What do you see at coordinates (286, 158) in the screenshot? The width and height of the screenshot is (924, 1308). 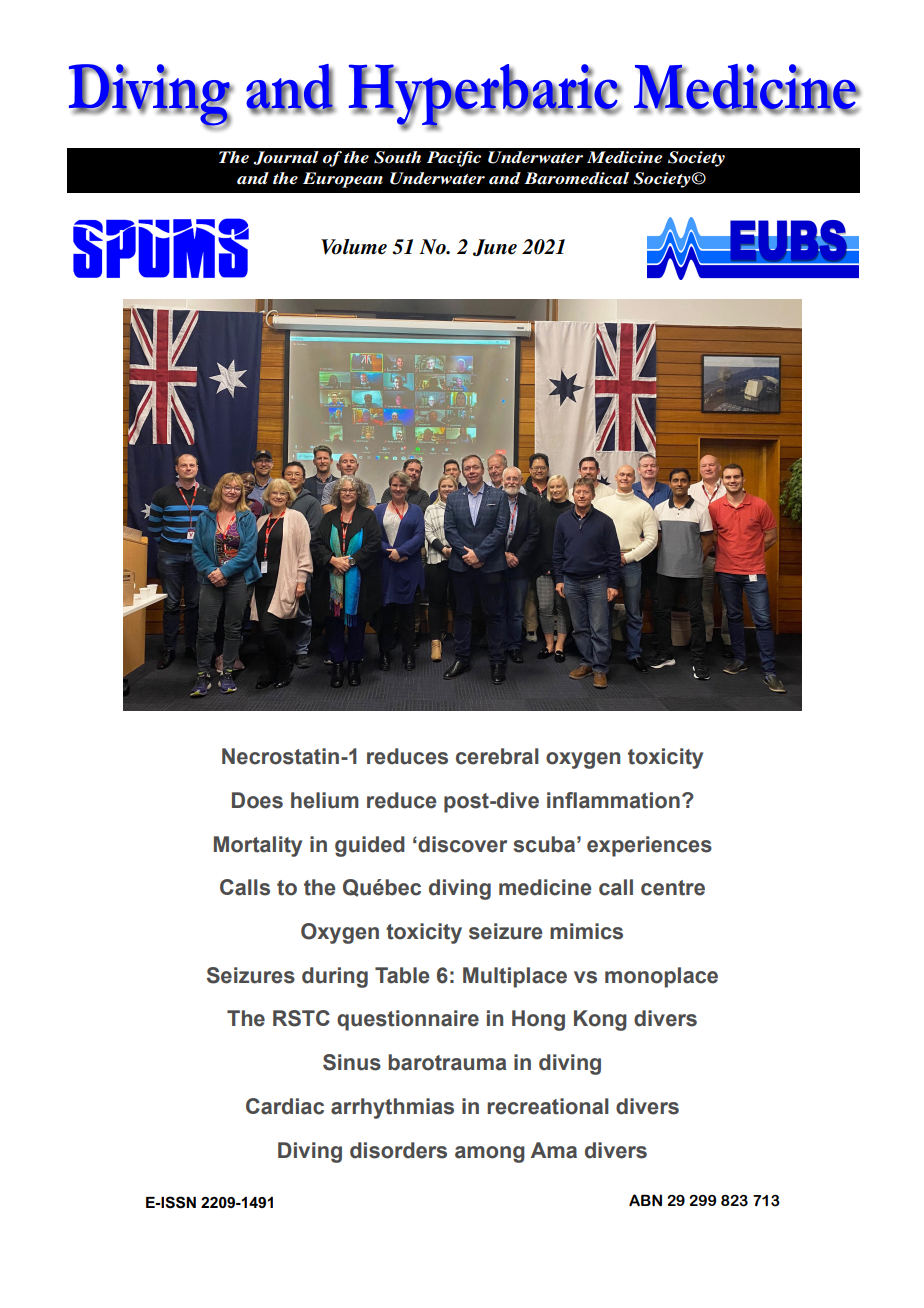 I see `Journal` at bounding box center [286, 158].
